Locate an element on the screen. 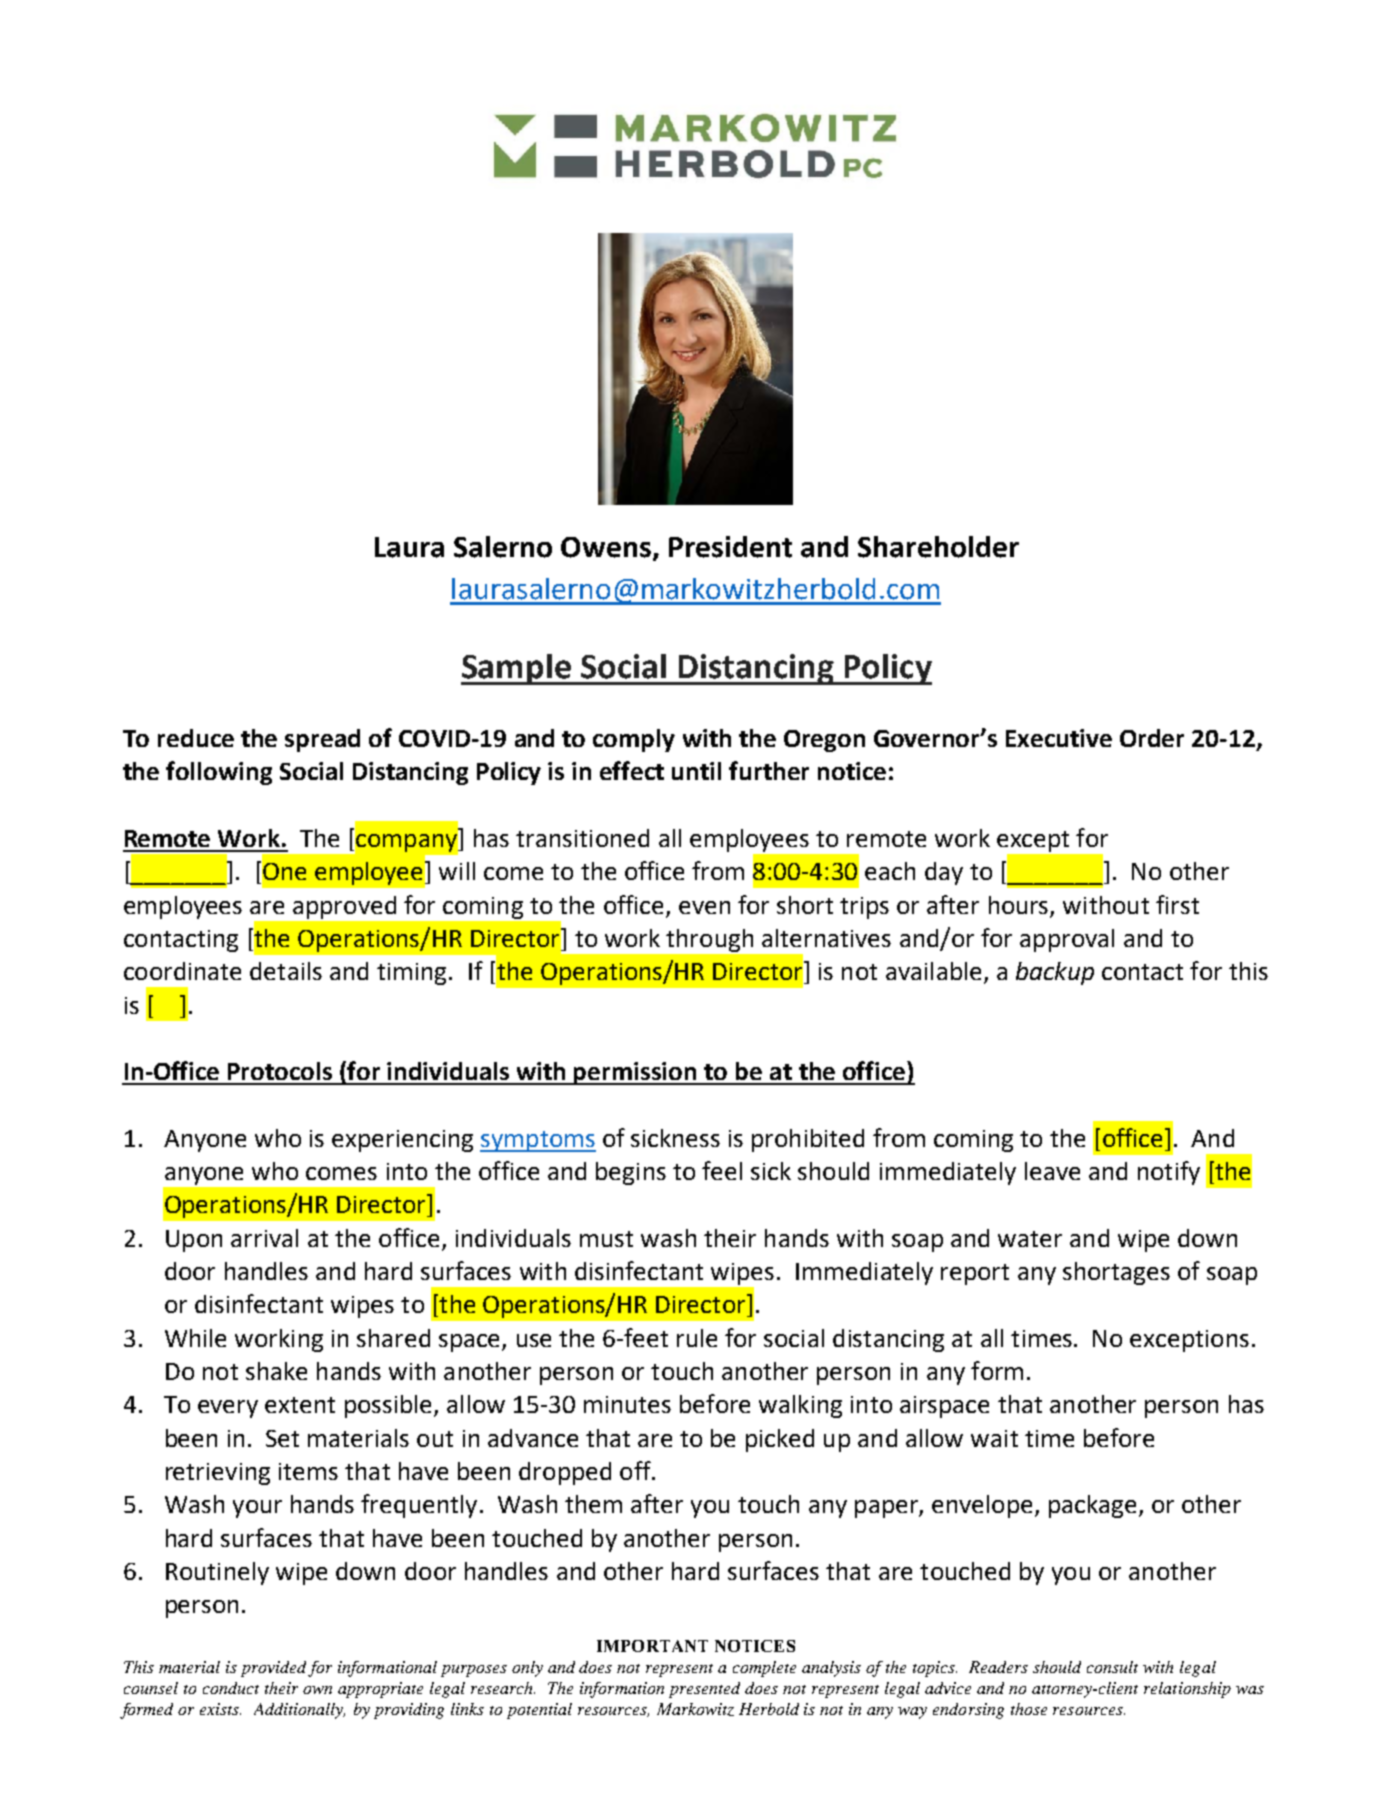 This screenshot has height=1801, width=1392. Shareholder is located at coordinates (938, 547).
